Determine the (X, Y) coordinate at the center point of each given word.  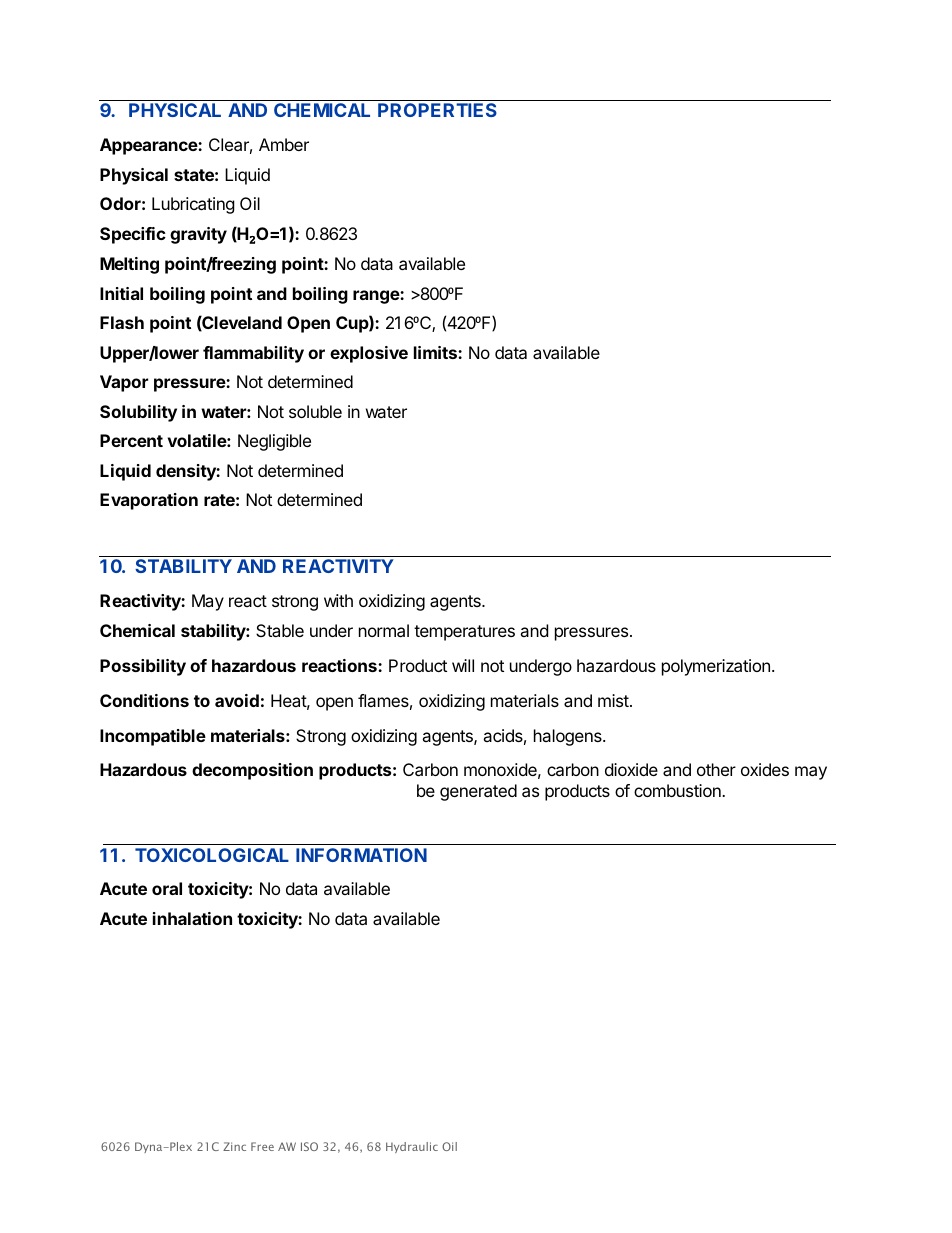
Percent (131, 440)
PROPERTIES (437, 110)
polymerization (716, 667)
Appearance (149, 146)
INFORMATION (361, 855)
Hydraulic (412, 1147)
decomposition (252, 771)
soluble (315, 411)
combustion (678, 790)
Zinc (234, 1146)
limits (436, 352)
